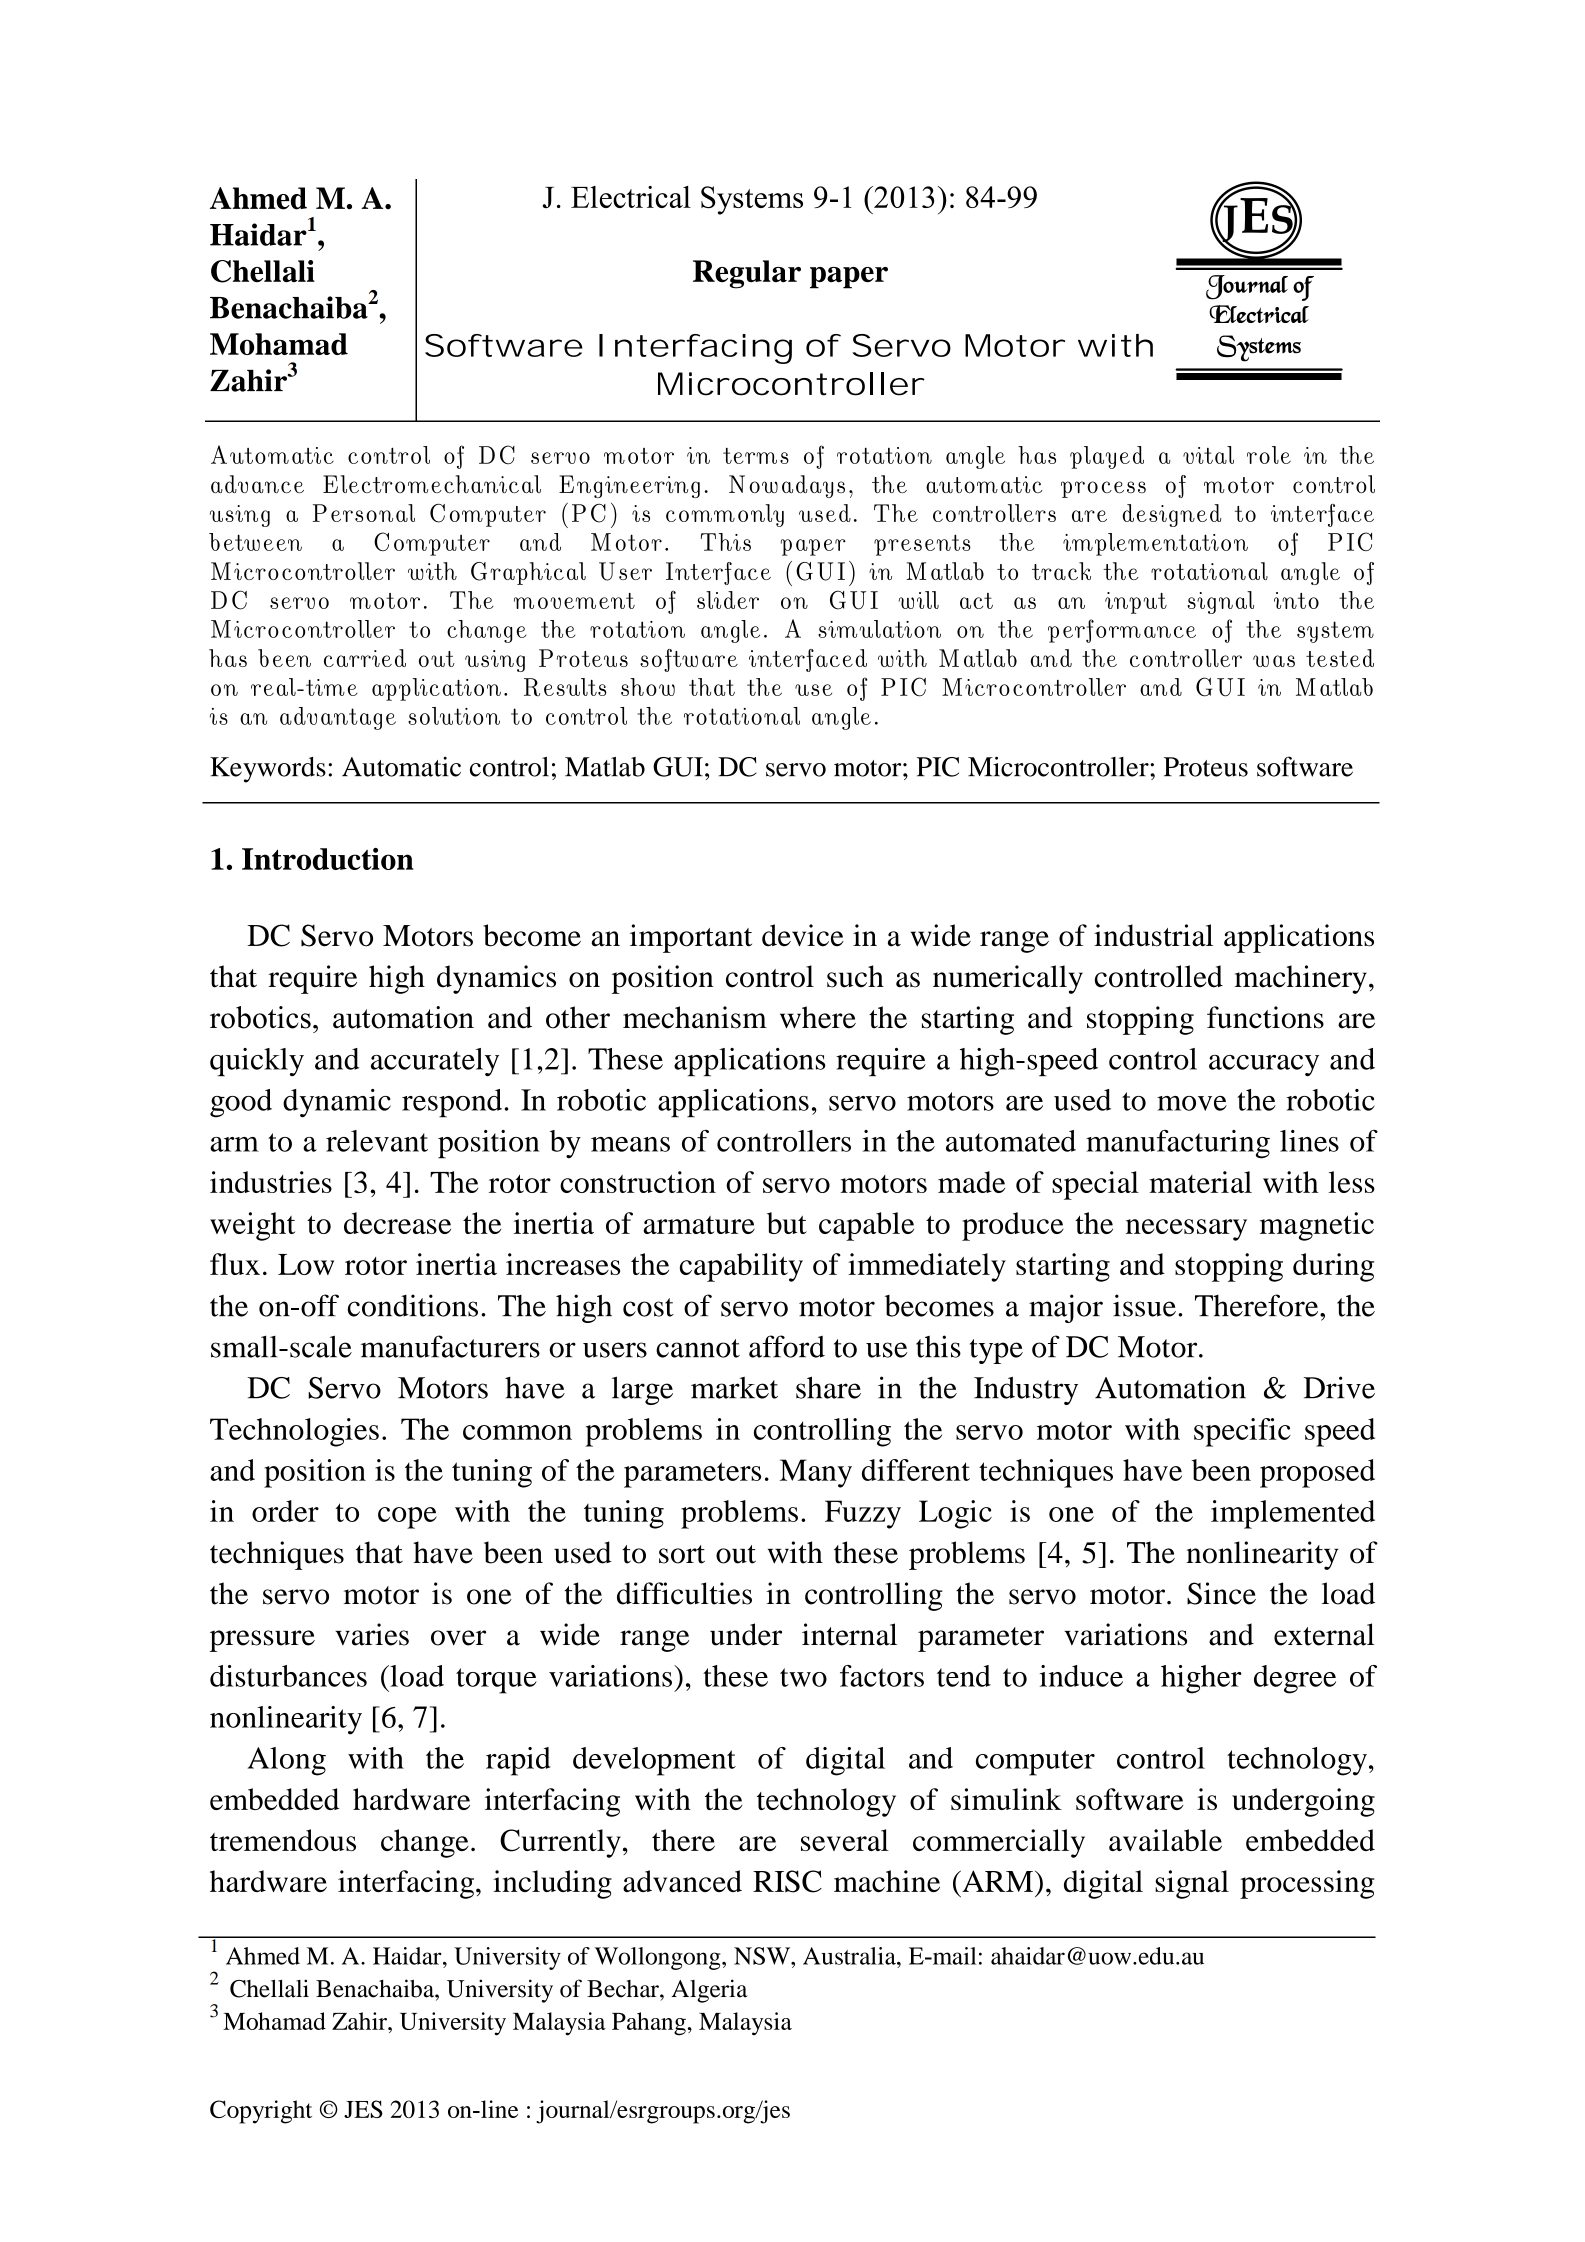 This page has height=2242, width=1585. I want to click on available, so click(1165, 1840).
